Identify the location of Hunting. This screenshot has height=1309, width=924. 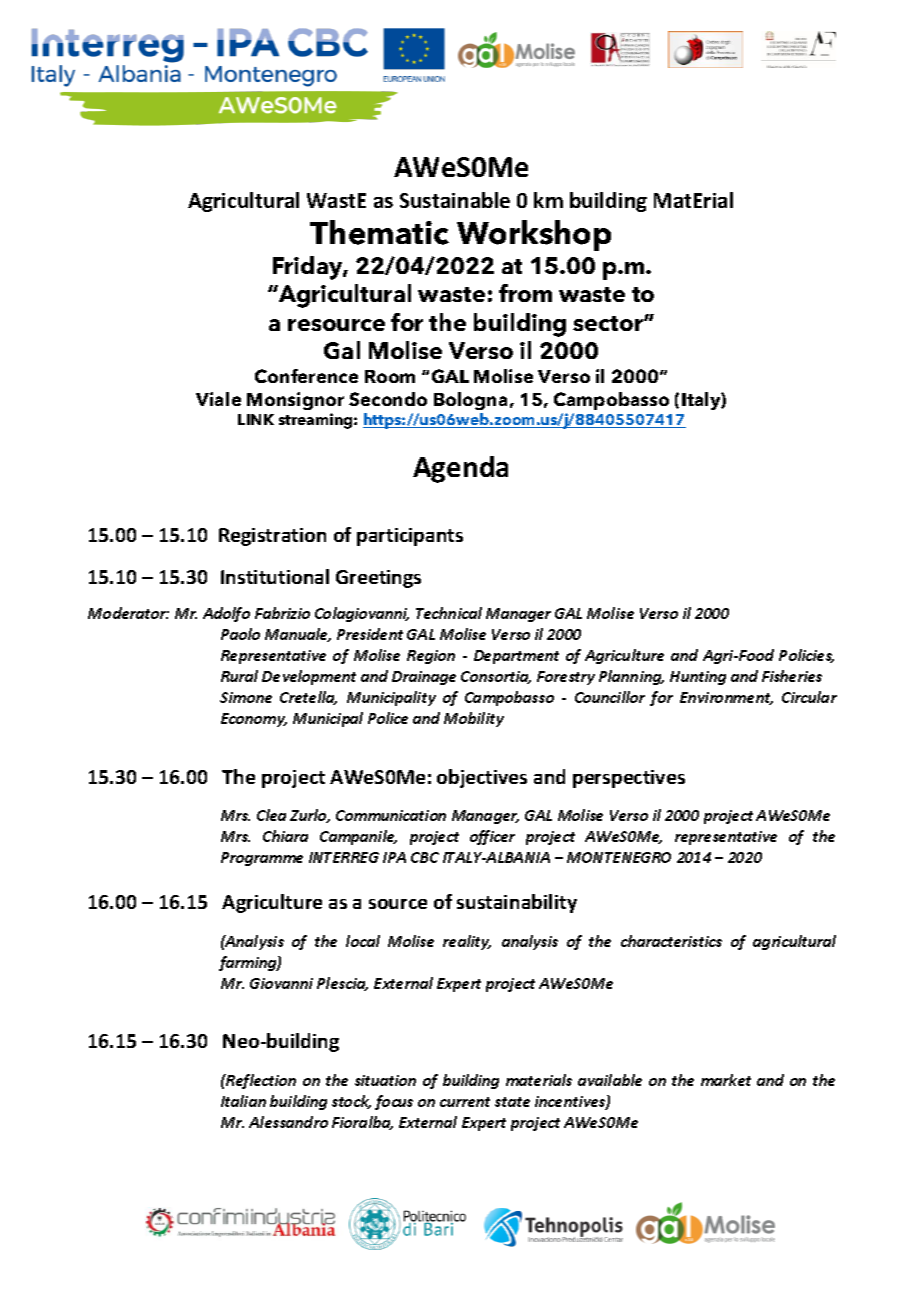
(698, 678).
